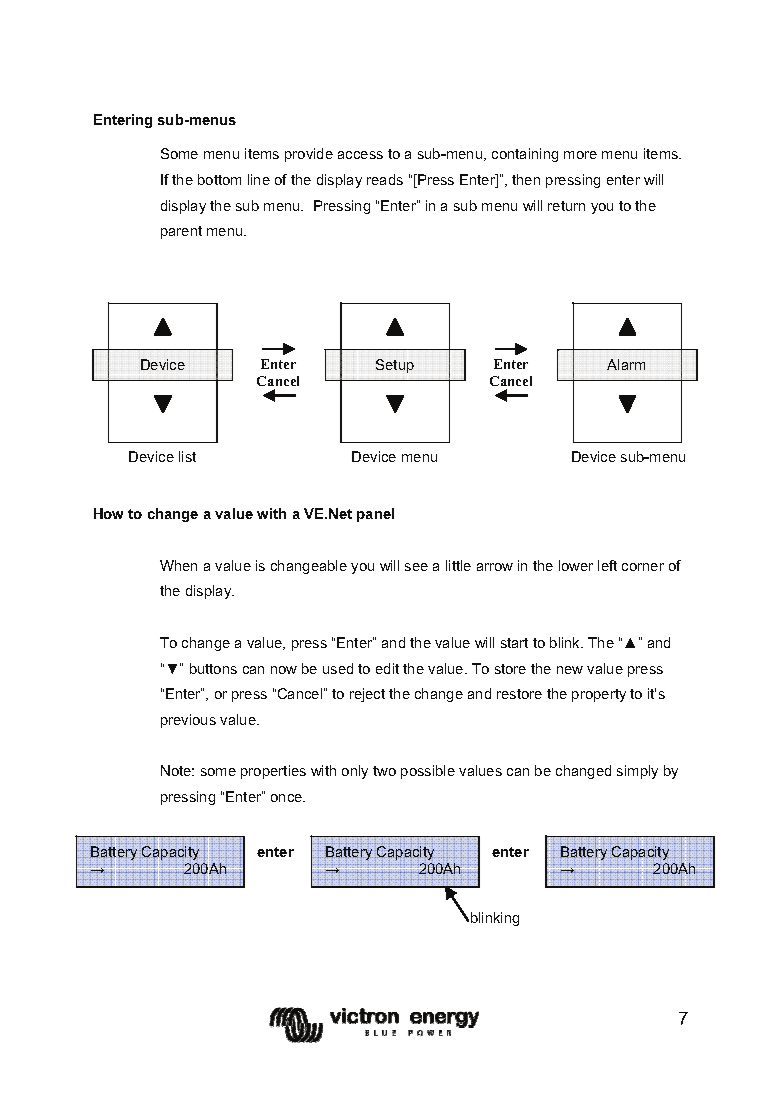 The image size is (781, 1109). I want to click on list, so click(187, 456).
